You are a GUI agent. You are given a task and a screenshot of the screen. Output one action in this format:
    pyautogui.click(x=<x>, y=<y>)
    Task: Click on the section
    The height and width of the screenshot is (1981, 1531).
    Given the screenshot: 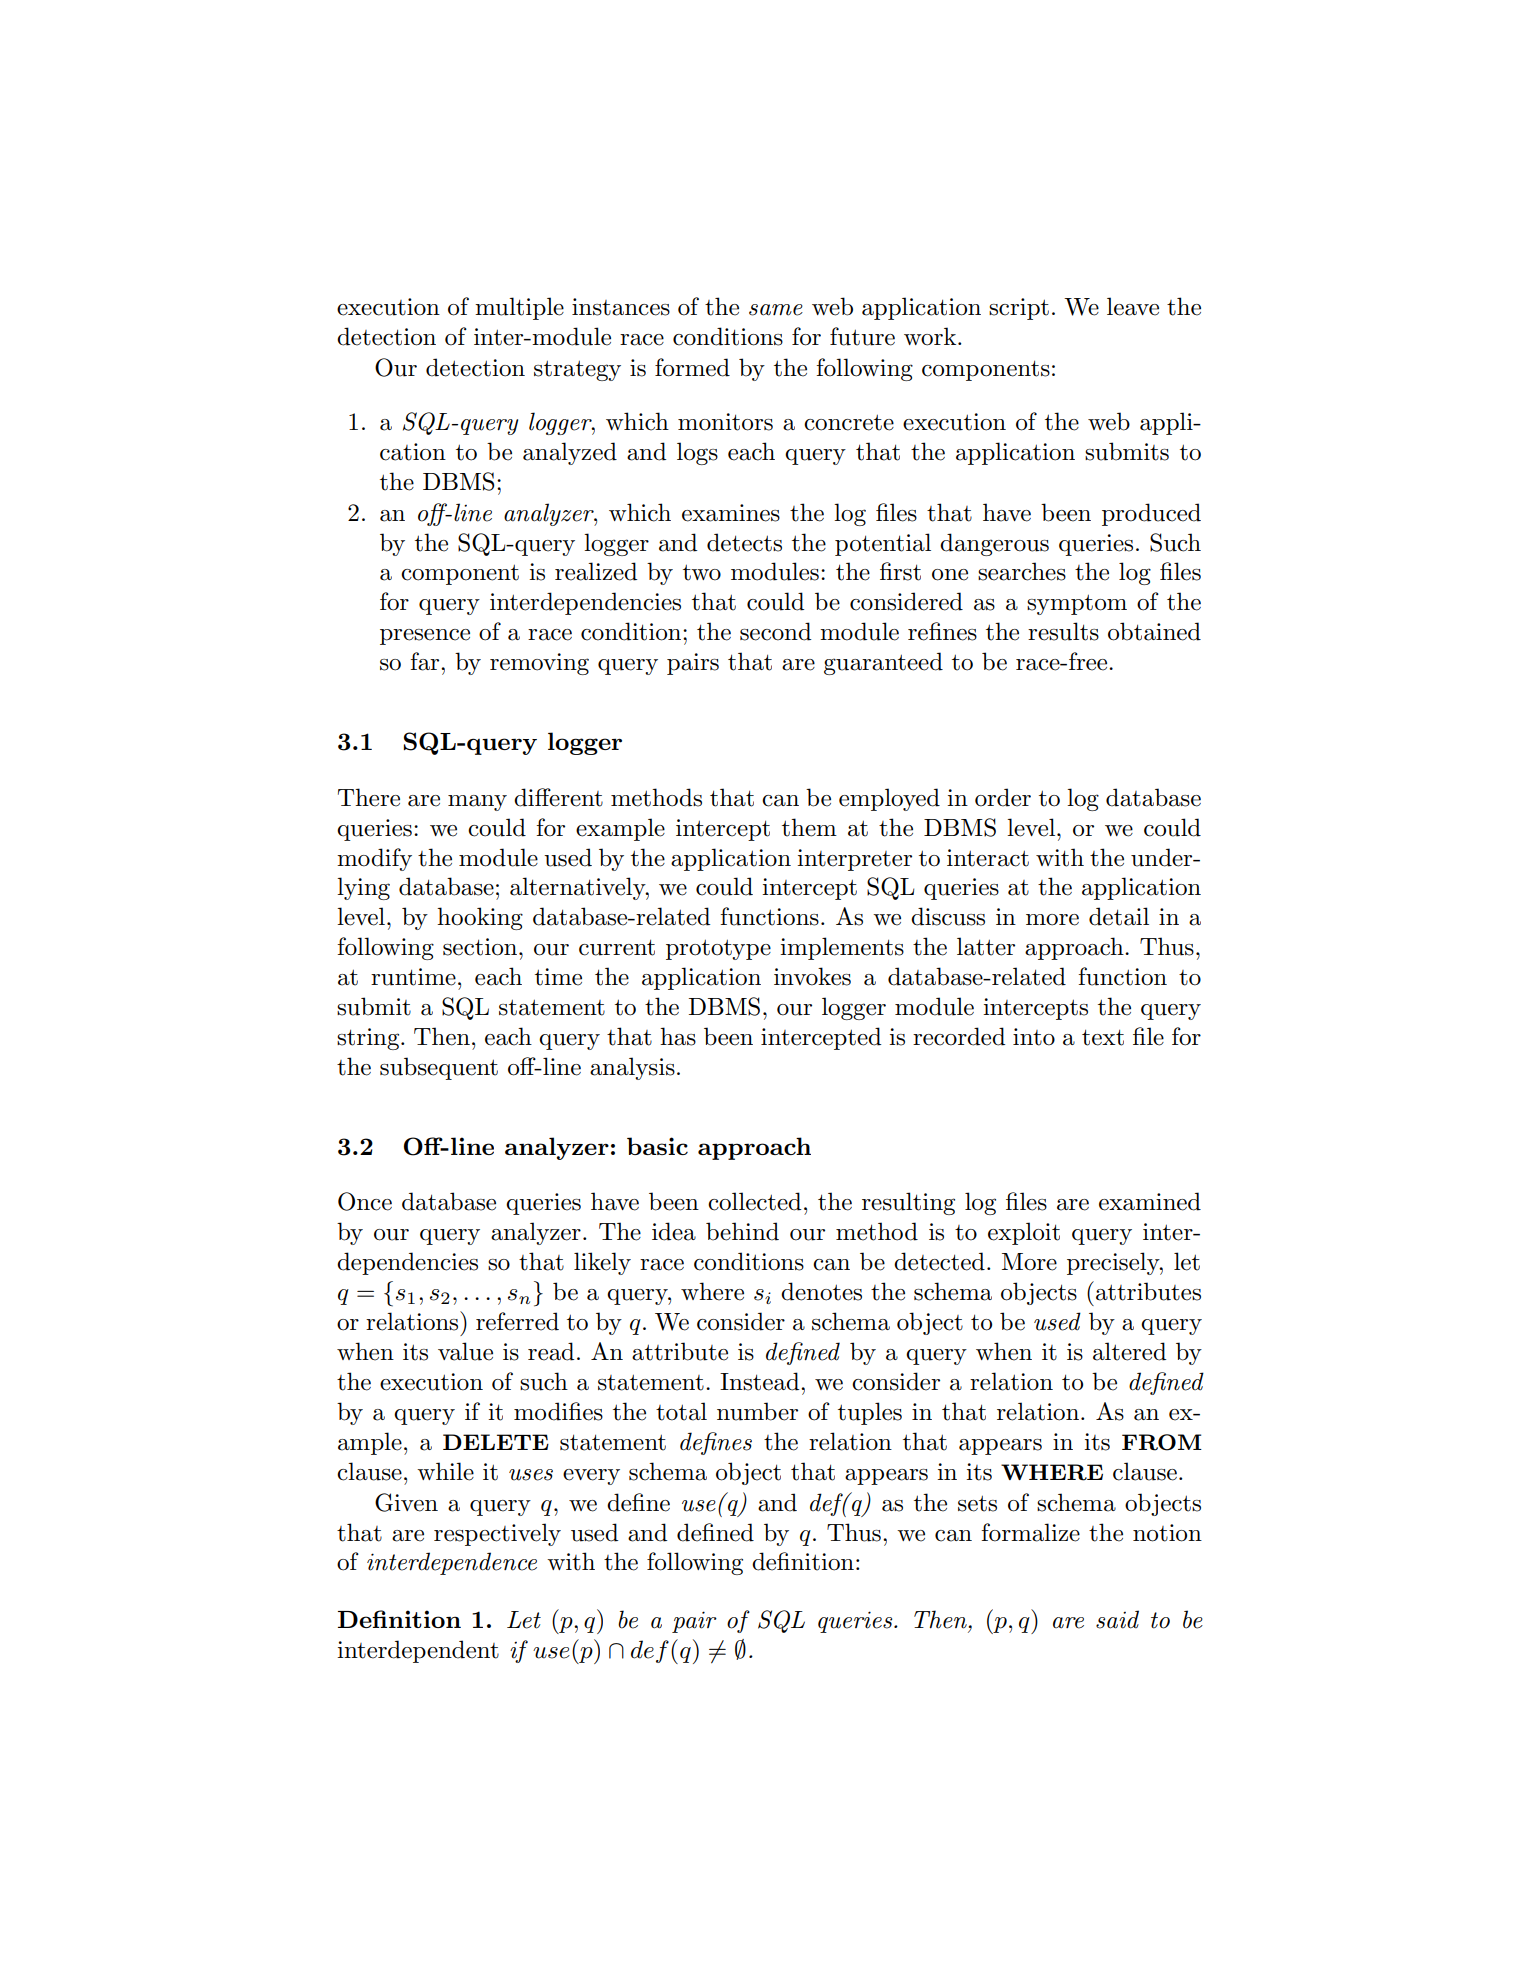 What is the action you would take?
    pyautogui.click(x=481, y=947)
